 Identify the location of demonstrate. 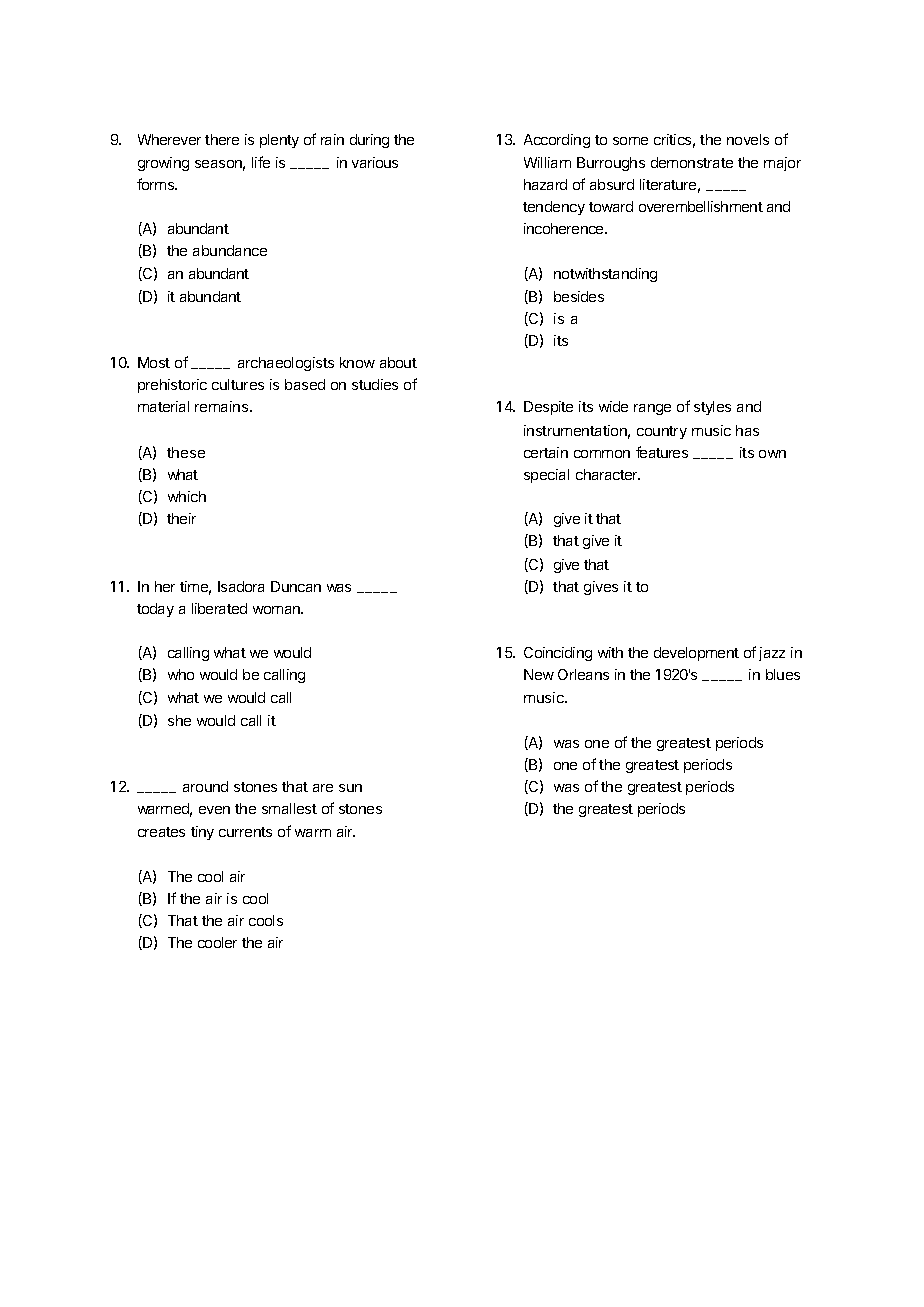
(692, 162).
